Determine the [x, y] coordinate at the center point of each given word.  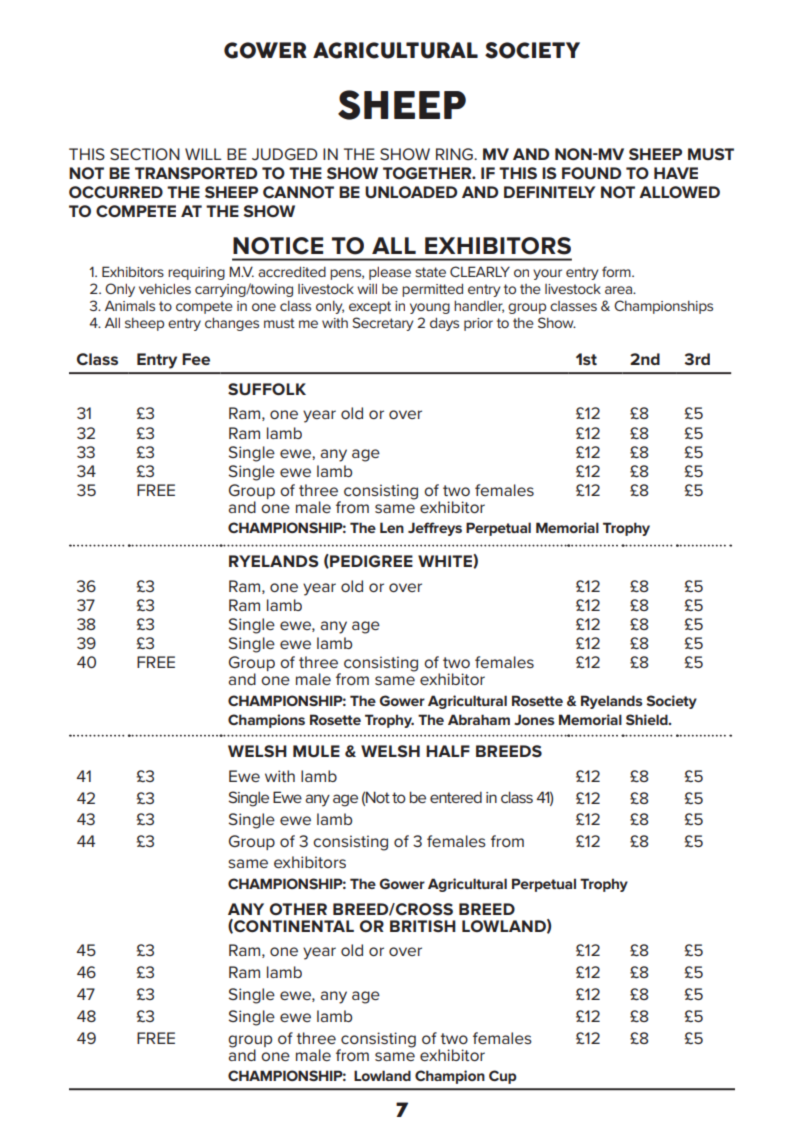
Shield [648, 719]
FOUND [591, 173]
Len [392, 527]
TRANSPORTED [196, 173]
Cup [503, 1077]
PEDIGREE [370, 561]
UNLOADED [411, 192]
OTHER [298, 909]
